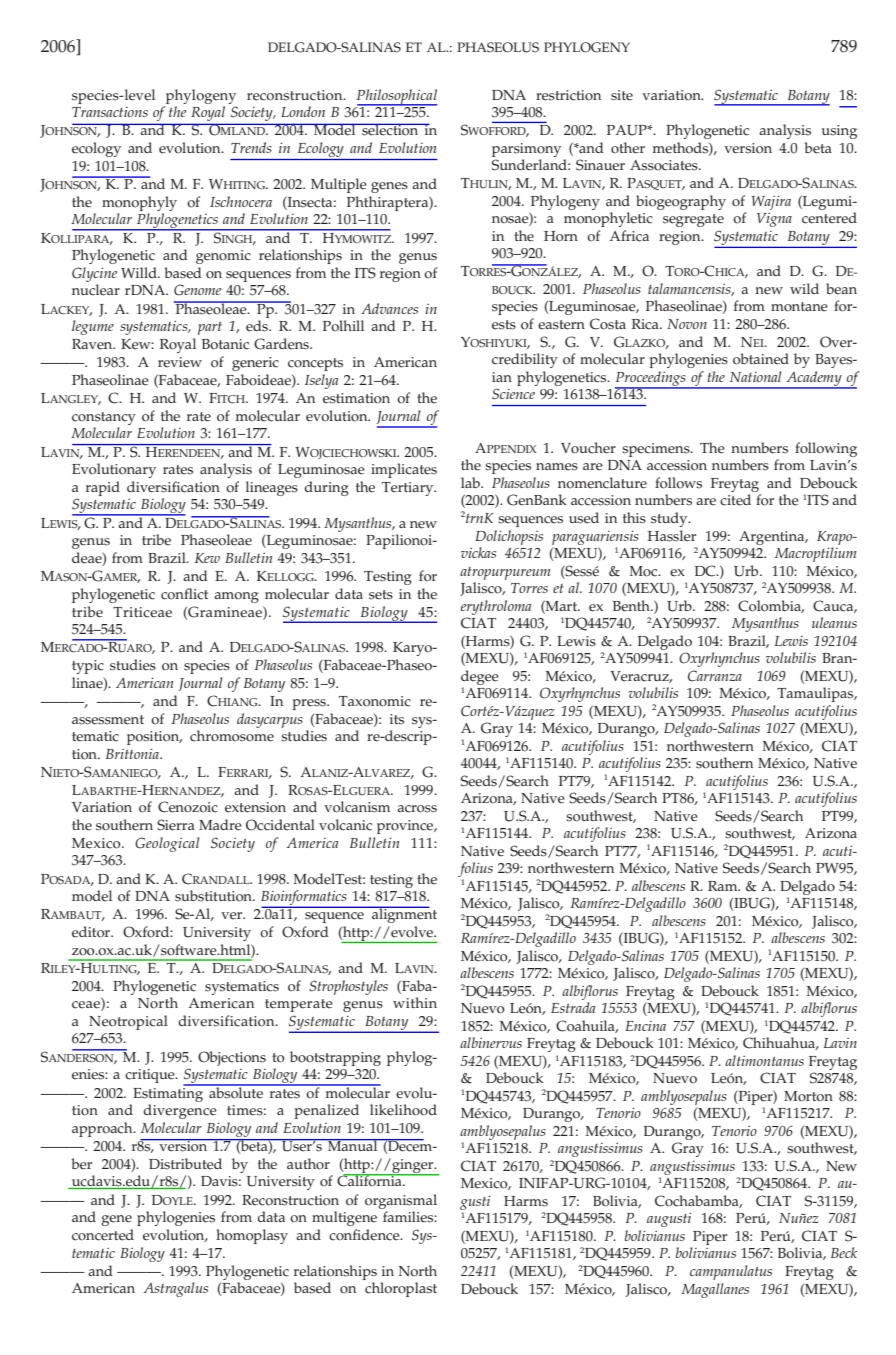 The width and height of the screenshot is (896, 1355). I want to click on Tamaulipas, so click(816, 694).
